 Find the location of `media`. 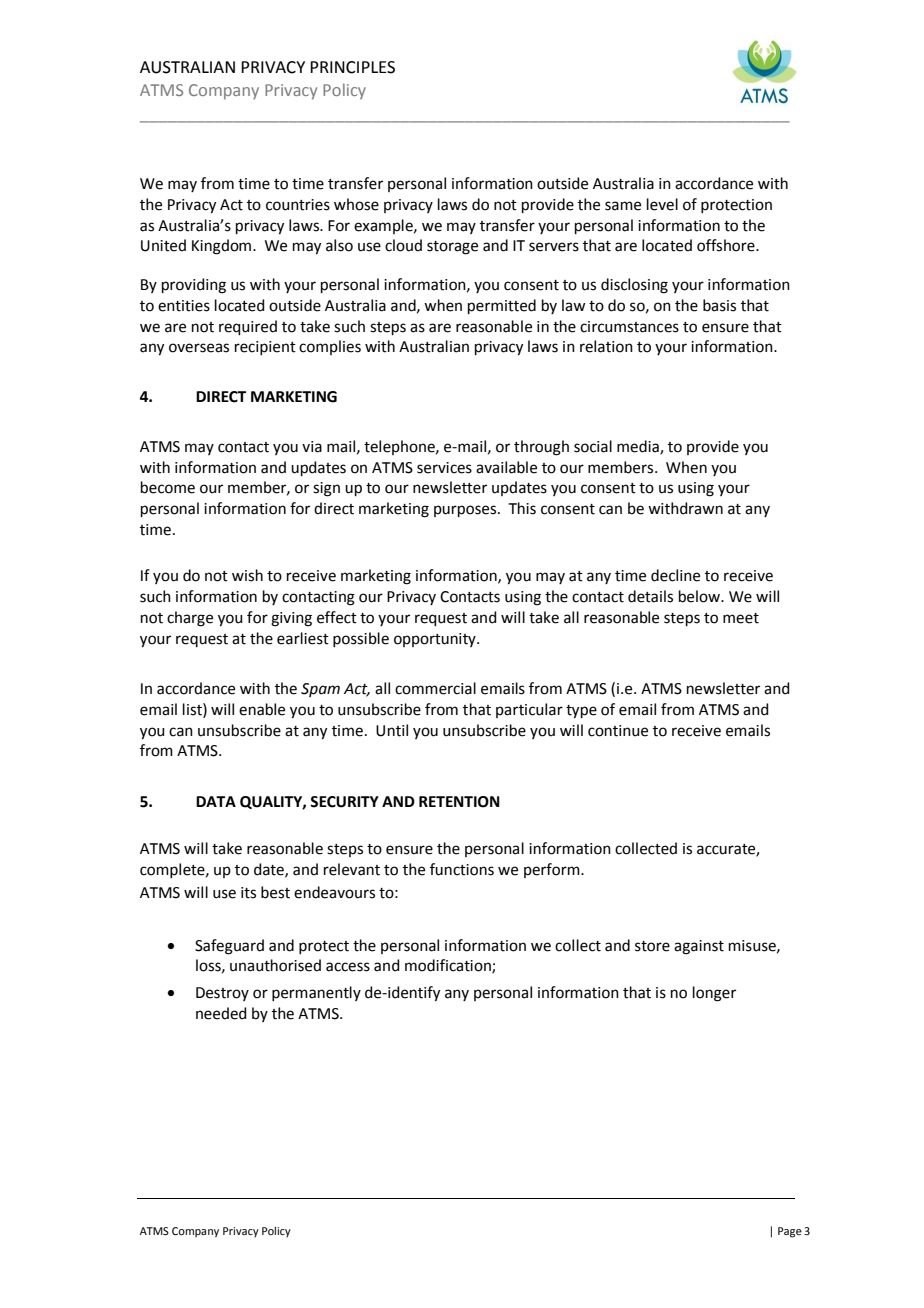

media is located at coordinates (639, 447).
